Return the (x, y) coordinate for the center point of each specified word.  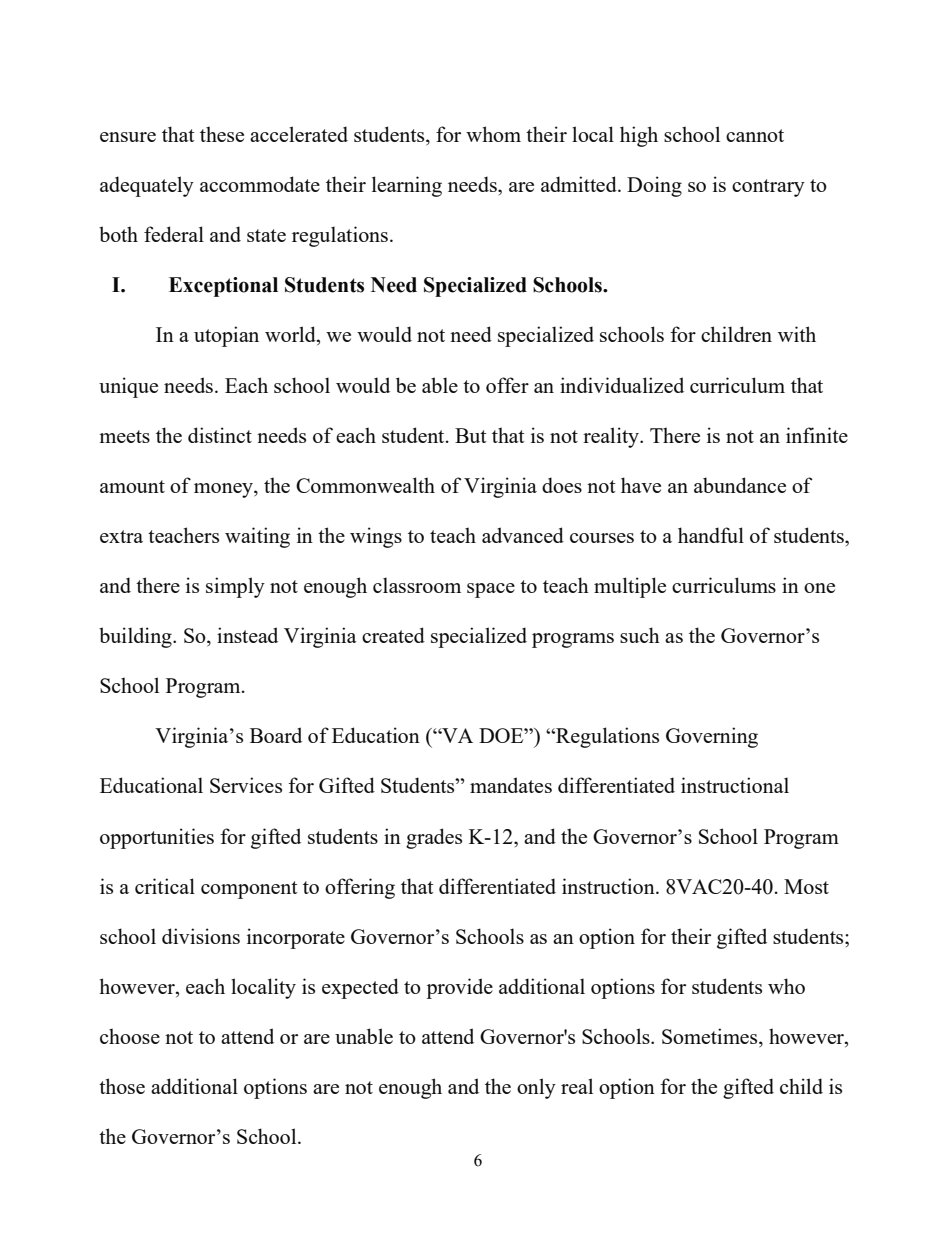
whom (493, 134)
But (471, 435)
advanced (523, 535)
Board (276, 735)
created (393, 635)
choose (130, 1036)
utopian (226, 336)
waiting (257, 537)
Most (806, 886)
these (222, 134)
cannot (755, 135)
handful (711, 535)
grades (434, 838)
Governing (712, 737)
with (797, 334)
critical (165, 886)
